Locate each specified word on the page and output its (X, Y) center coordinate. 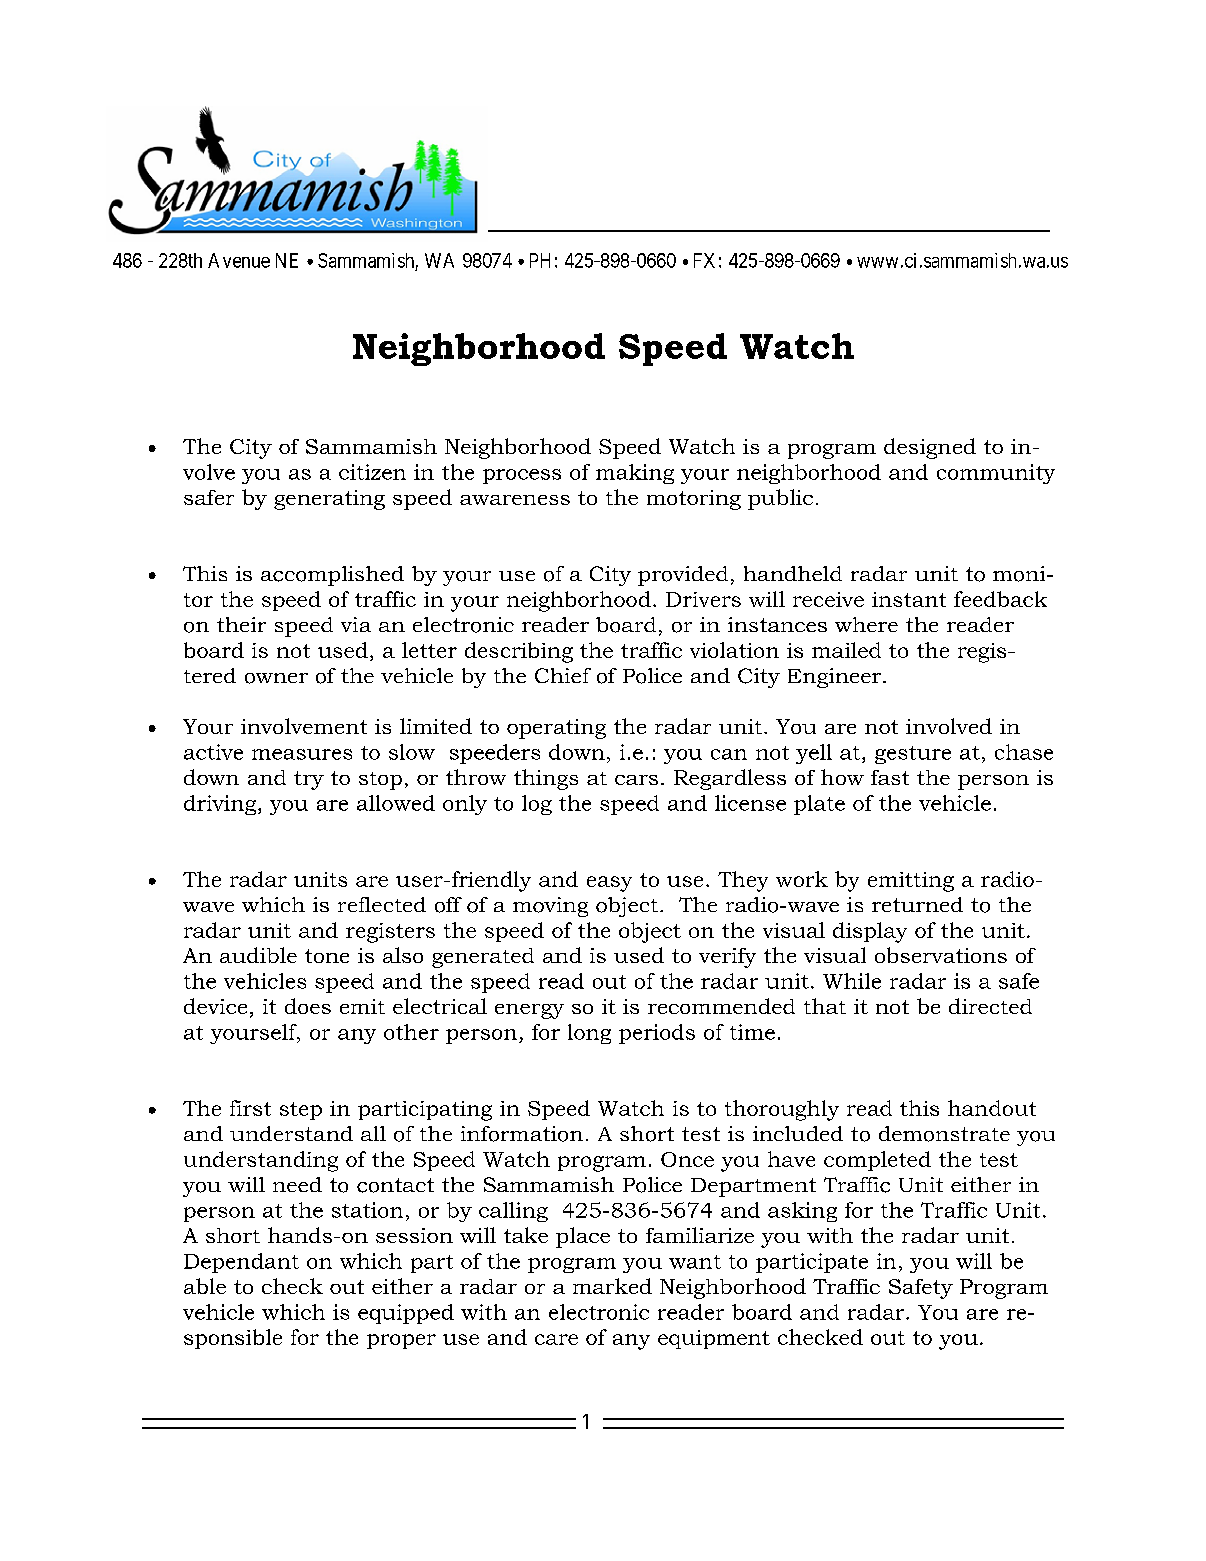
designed (930, 448)
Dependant (241, 1263)
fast (890, 777)
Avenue (239, 260)
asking (802, 1212)
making (635, 474)
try (309, 780)
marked (612, 1286)
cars (636, 780)
